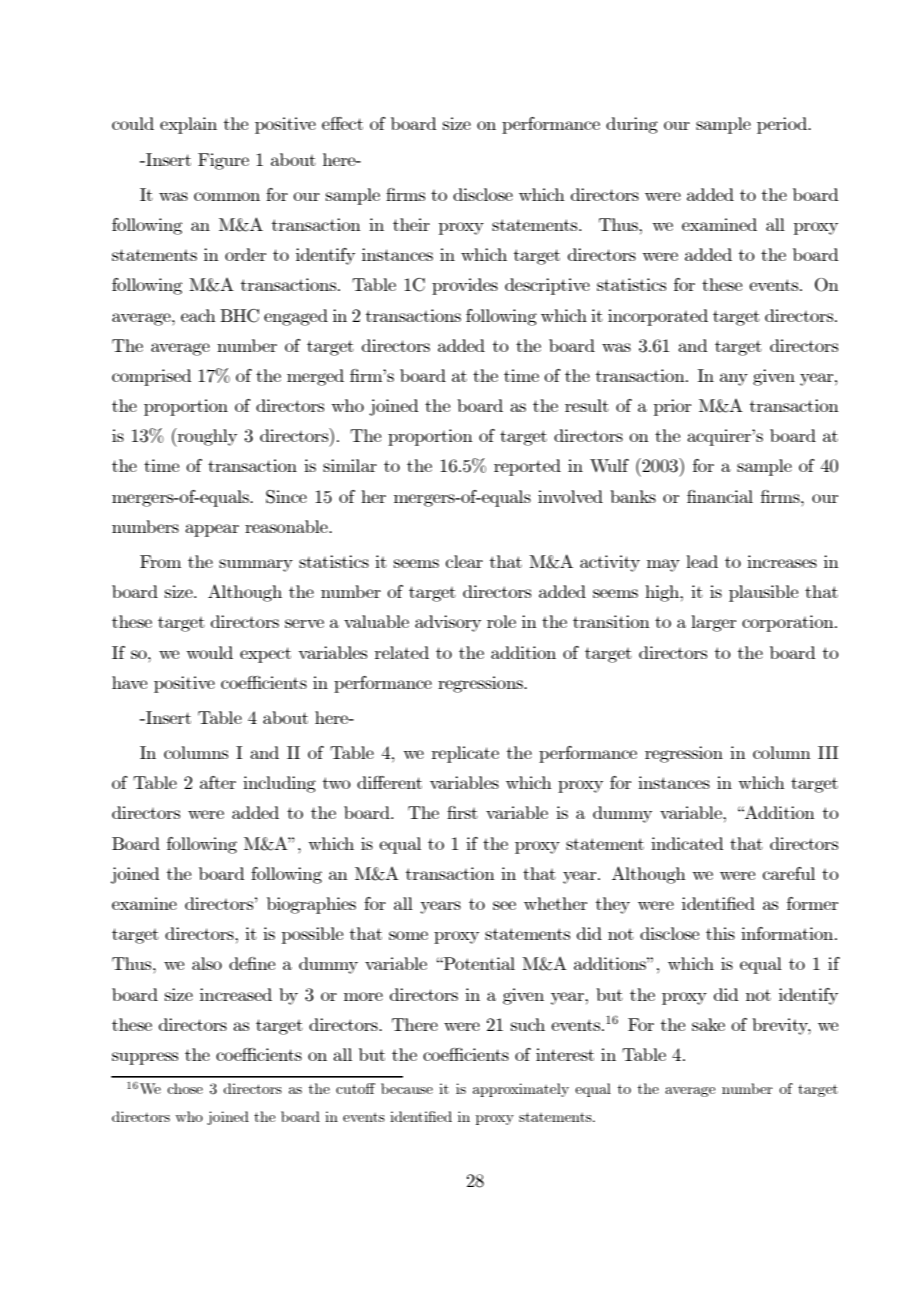 The width and height of the document is (924, 1308). I want to click on Figure, so click(223, 161).
